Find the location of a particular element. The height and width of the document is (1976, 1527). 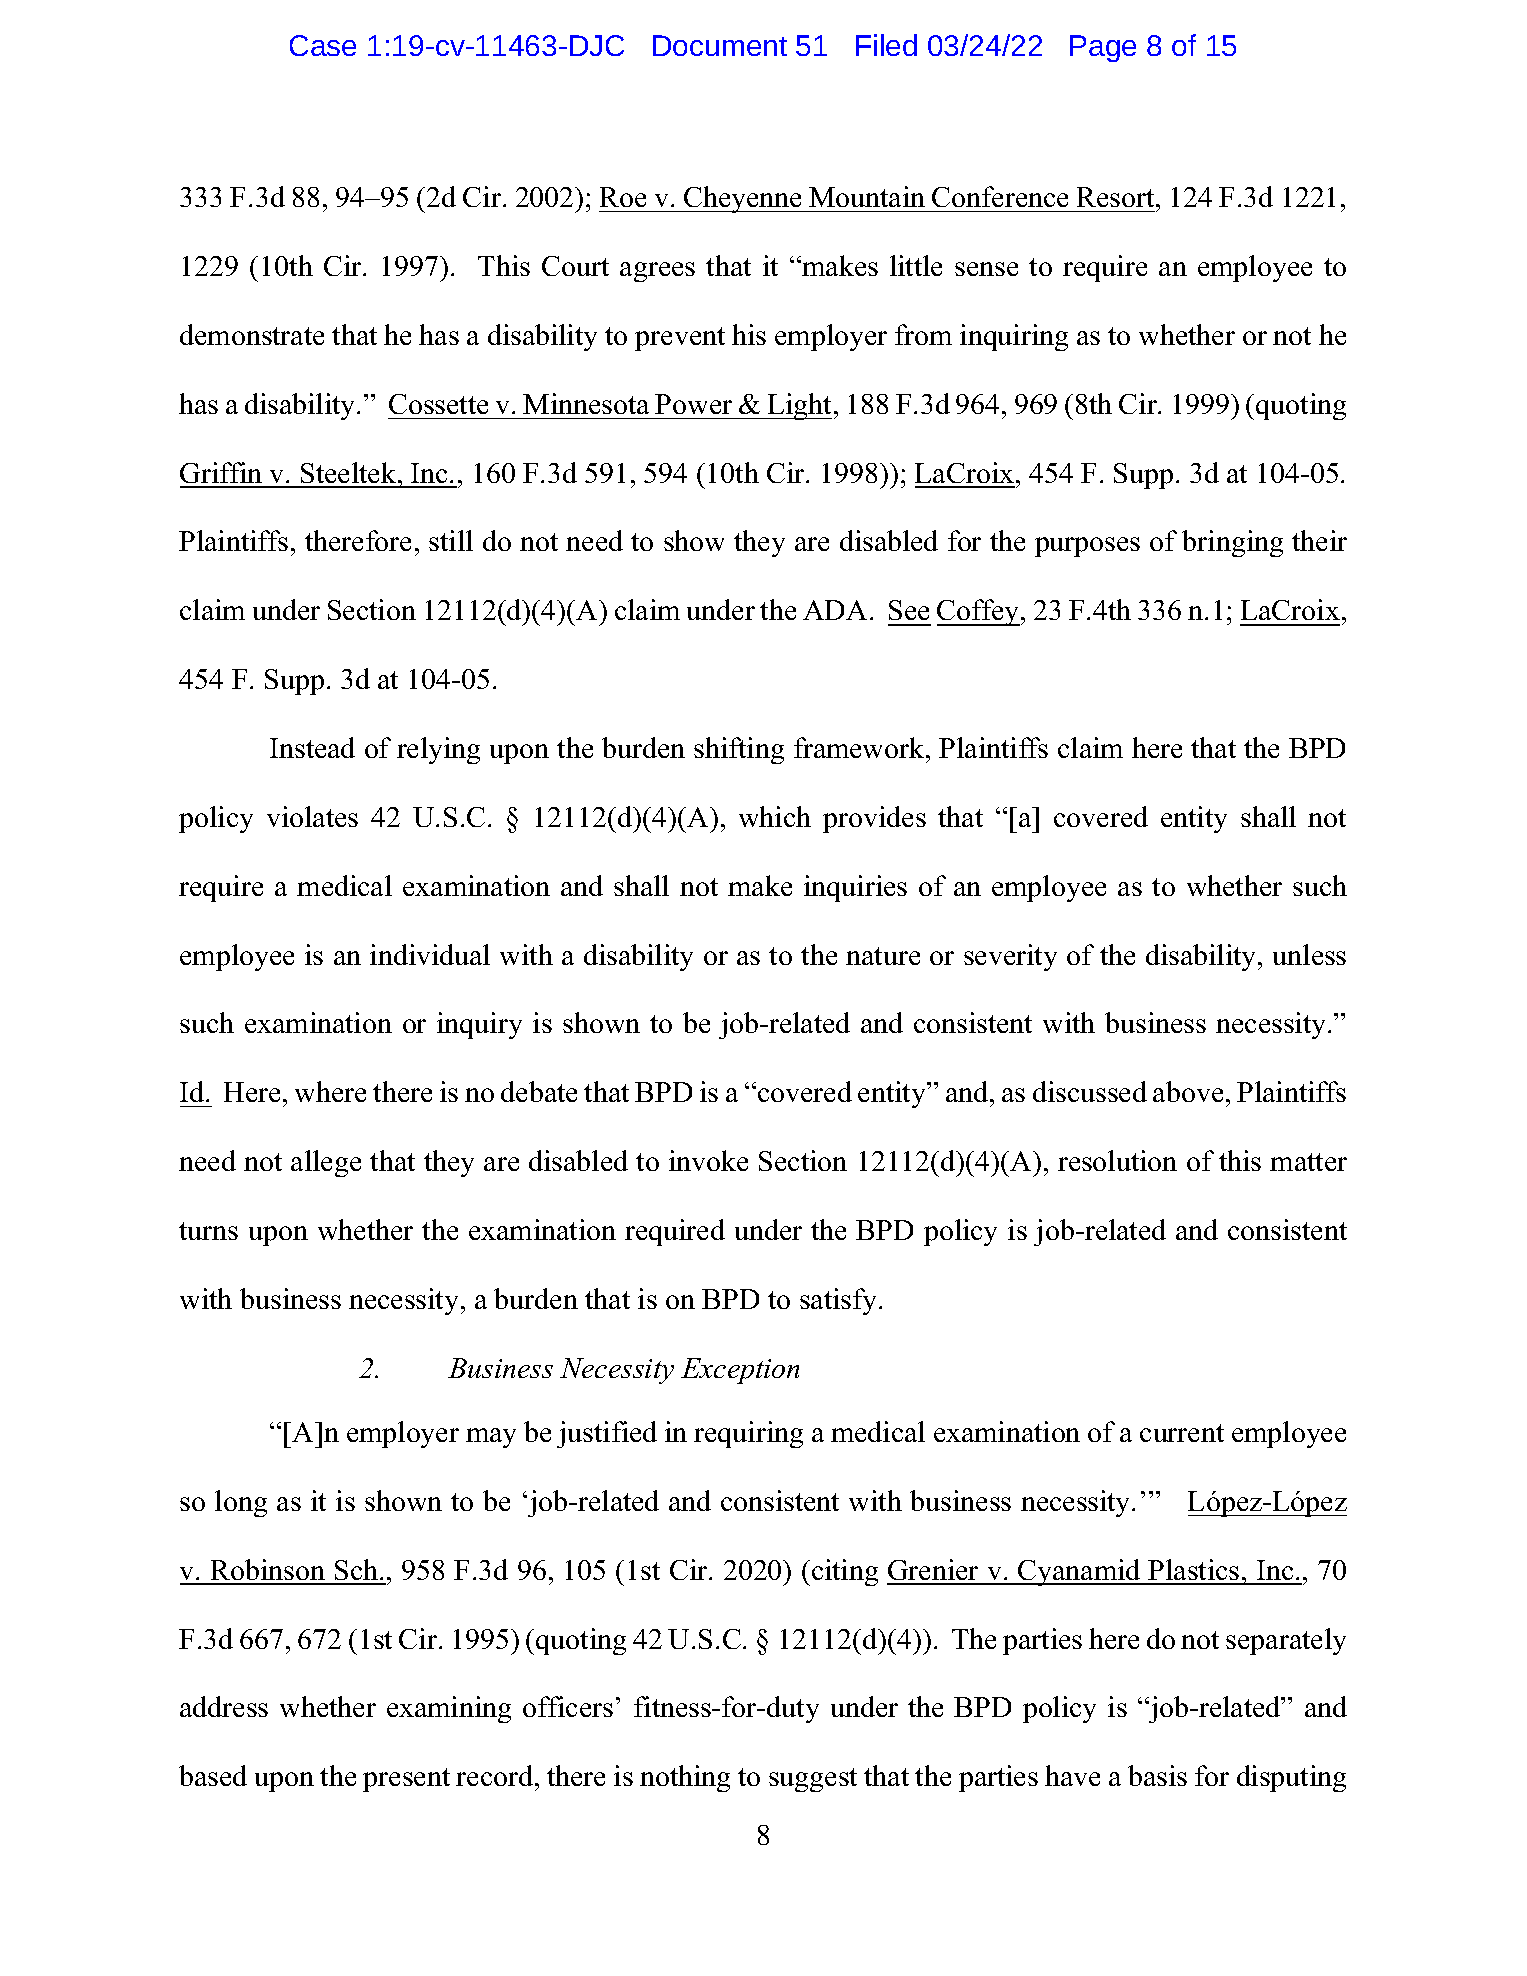

present is located at coordinates (406, 1780).
